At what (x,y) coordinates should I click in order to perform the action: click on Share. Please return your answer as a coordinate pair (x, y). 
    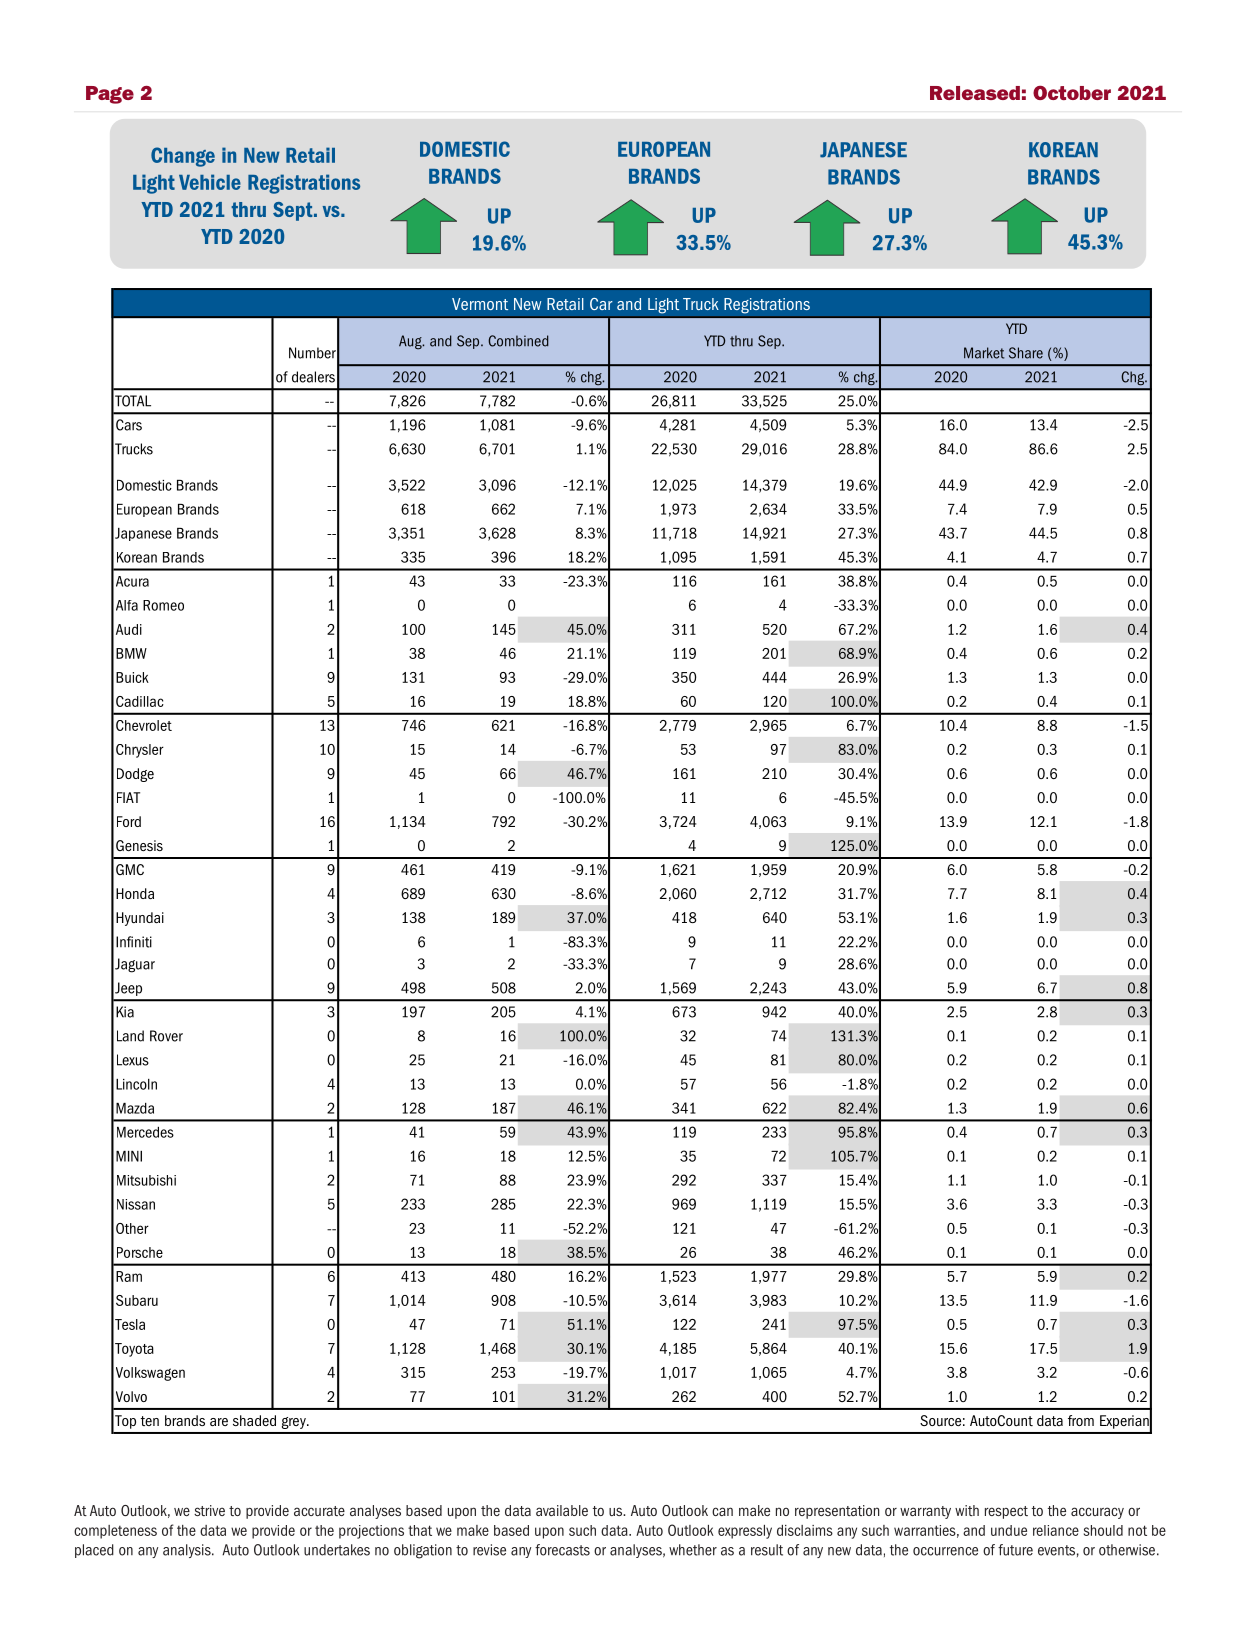
    Looking at the image, I should click on (1026, 353).
